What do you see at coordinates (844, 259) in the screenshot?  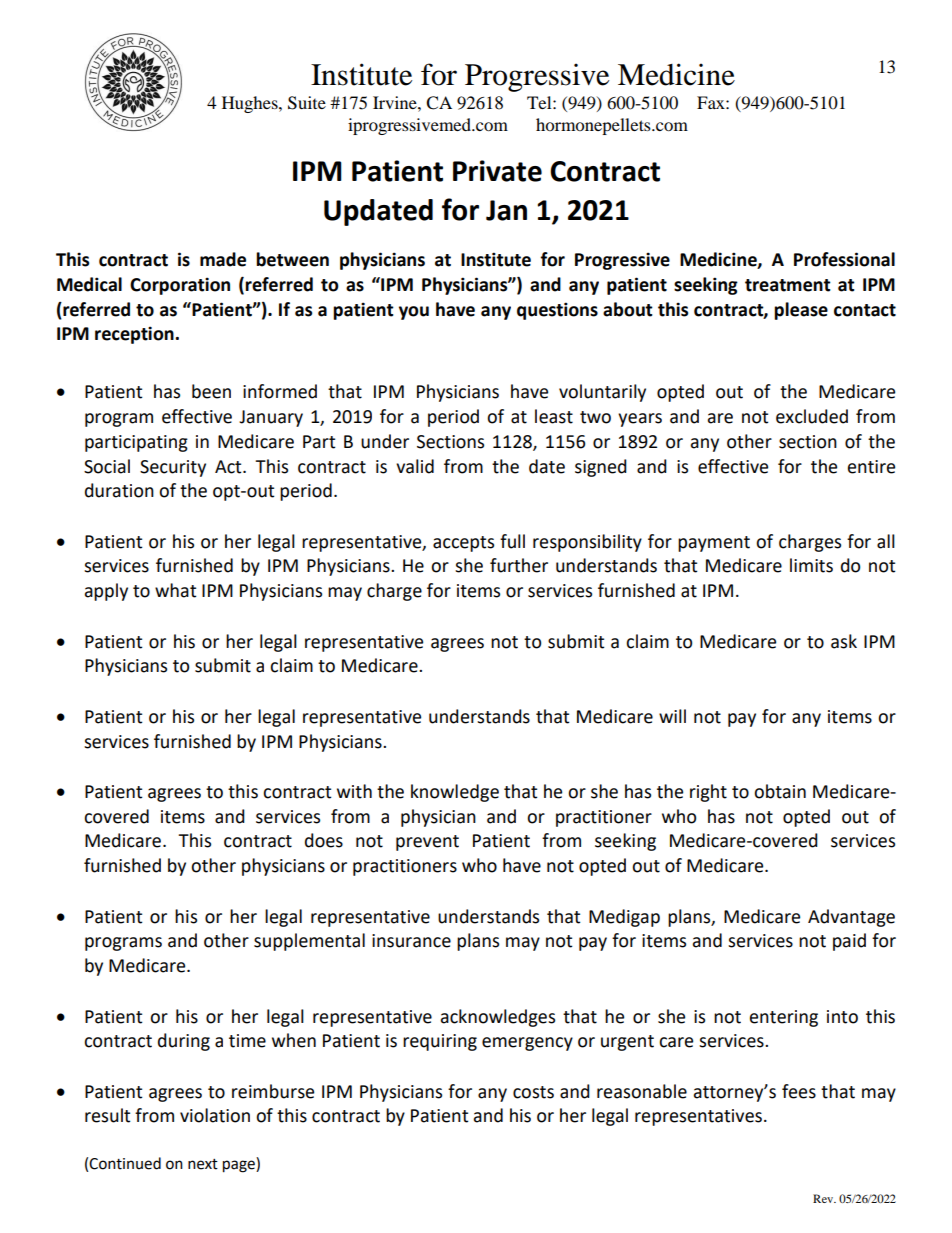 I see `Professional` at bounding box center [844, 259].
